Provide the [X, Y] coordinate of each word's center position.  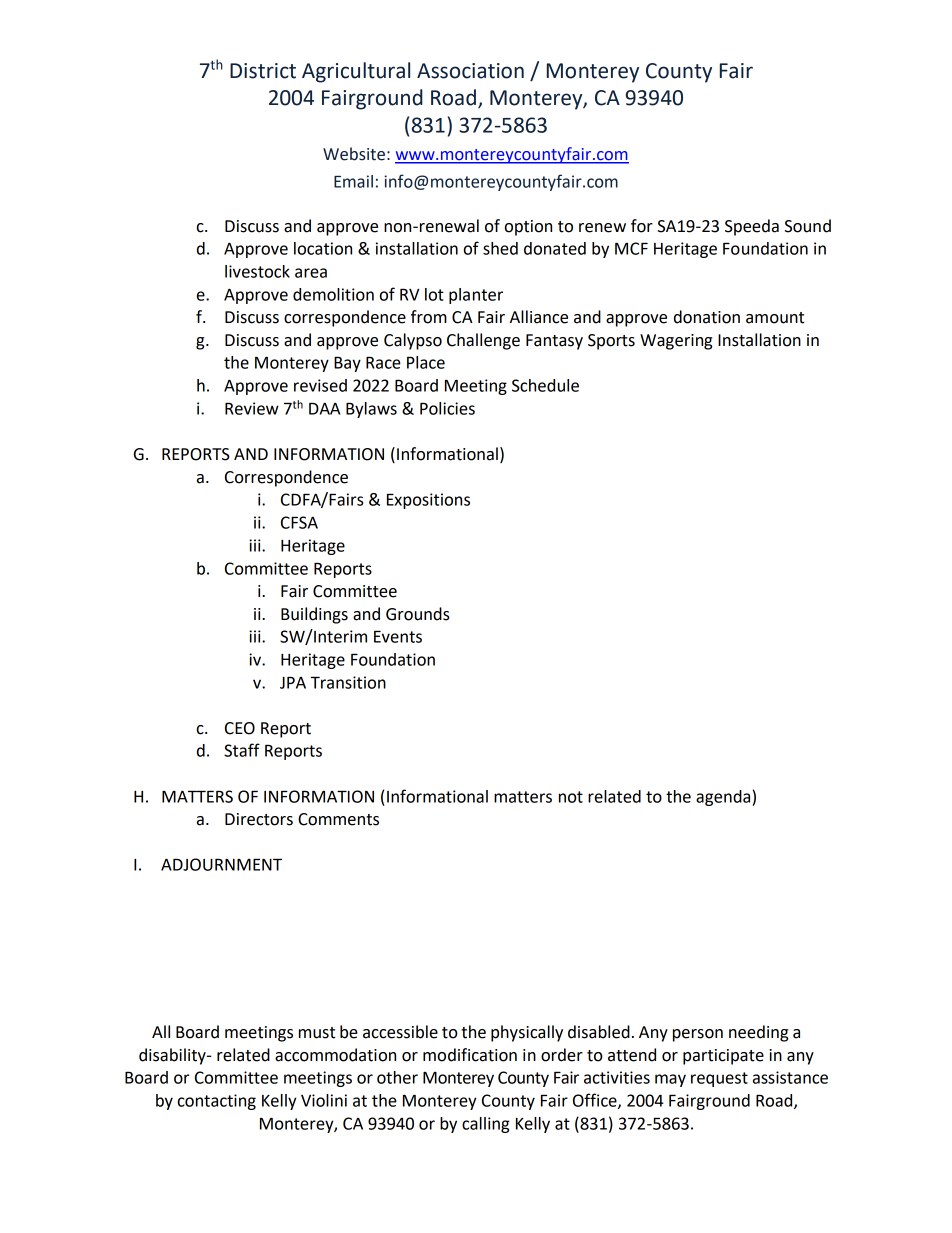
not [571, 797]
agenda [724, 798]
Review [252, 408]
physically [527, 1033]
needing [758, 1033]
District [263, 71]
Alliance [539, 317]
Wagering [676, 342]
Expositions [428, 501]
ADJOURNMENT [221, 864]
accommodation [335, 1055]
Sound [808, 226]
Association [470, 71]
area [311, 273]
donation [707, 317]
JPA [293, 682]
